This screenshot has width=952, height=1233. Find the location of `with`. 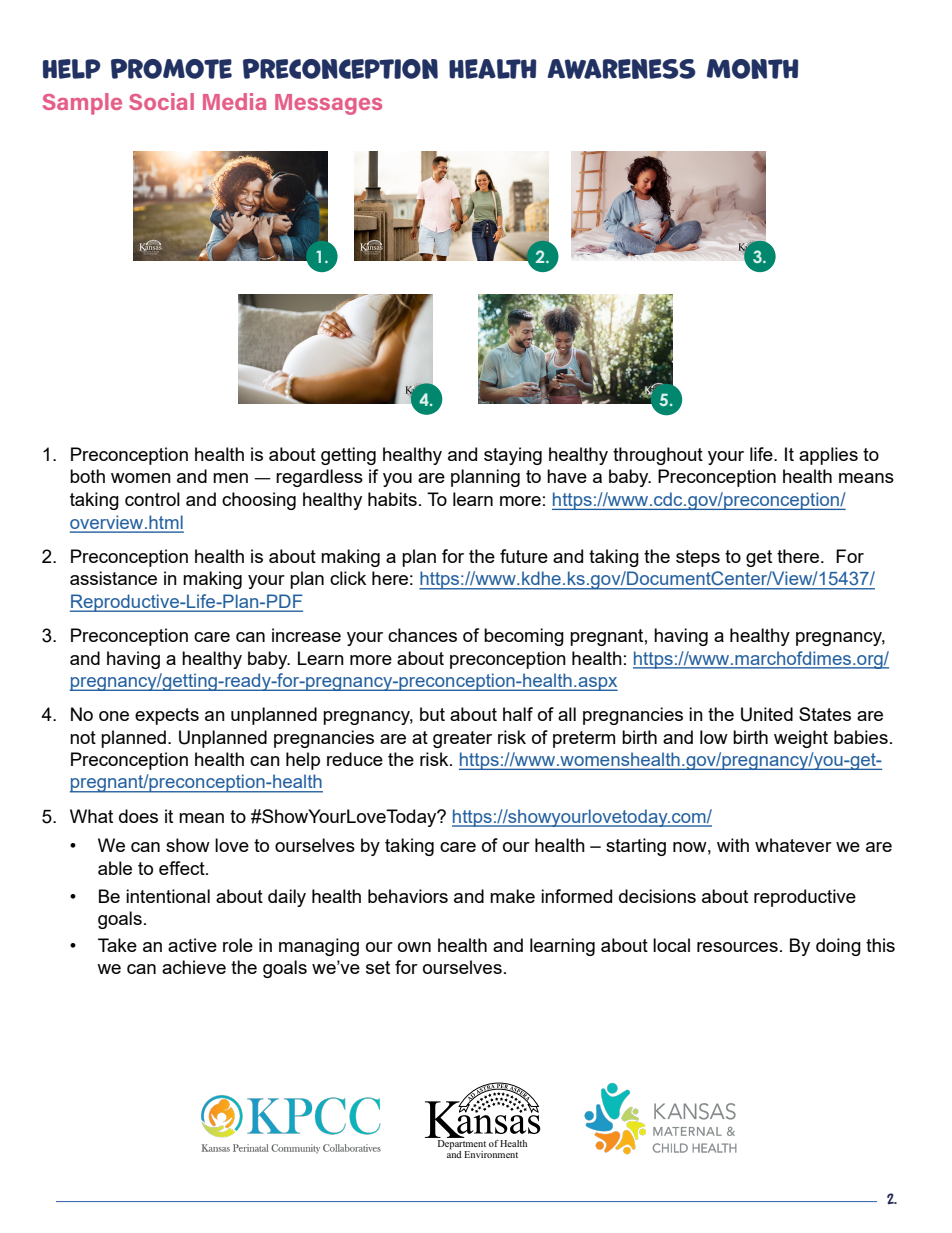

with is located at coordinates (733, 845).
